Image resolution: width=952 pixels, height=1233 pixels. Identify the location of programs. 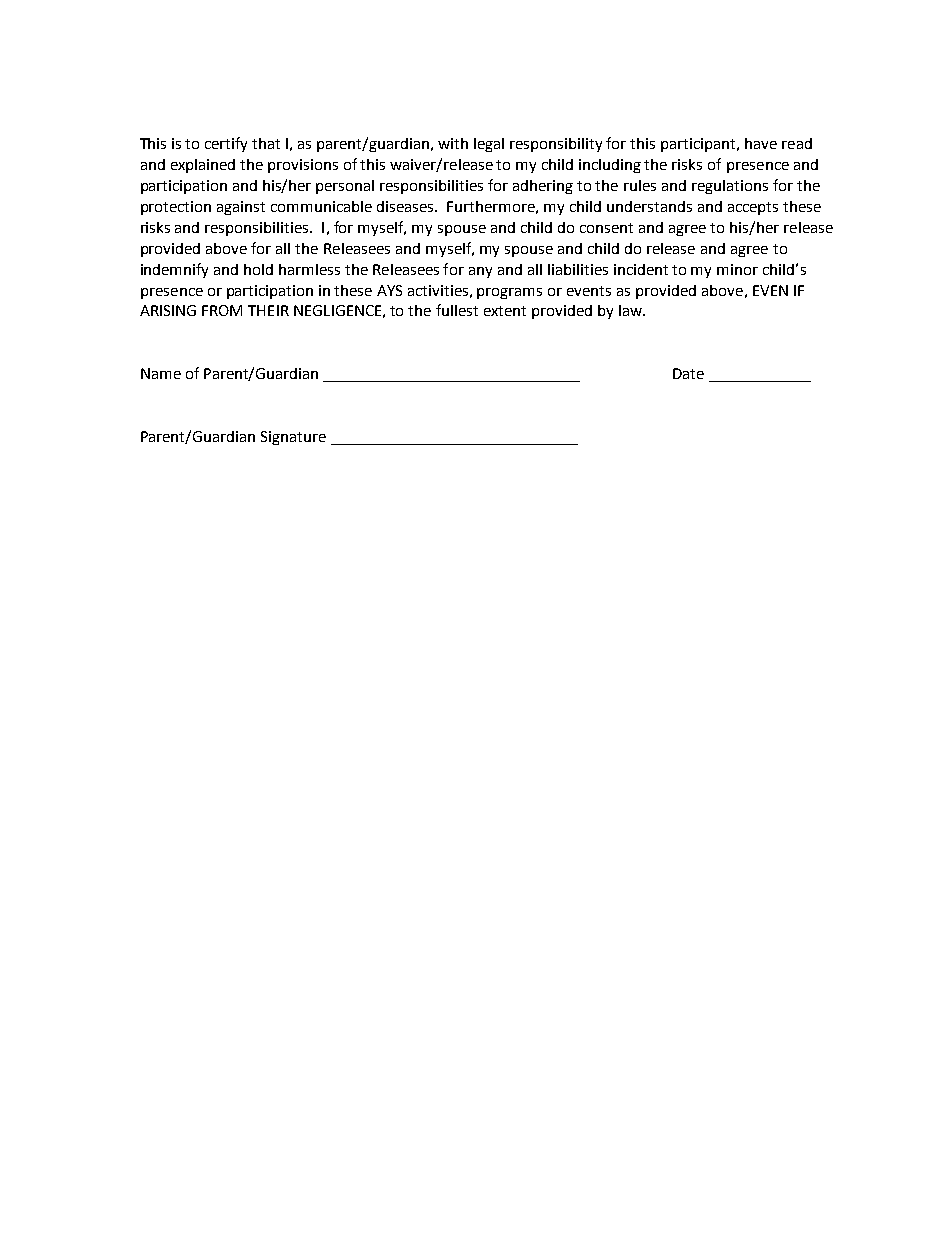
(509, 293).
